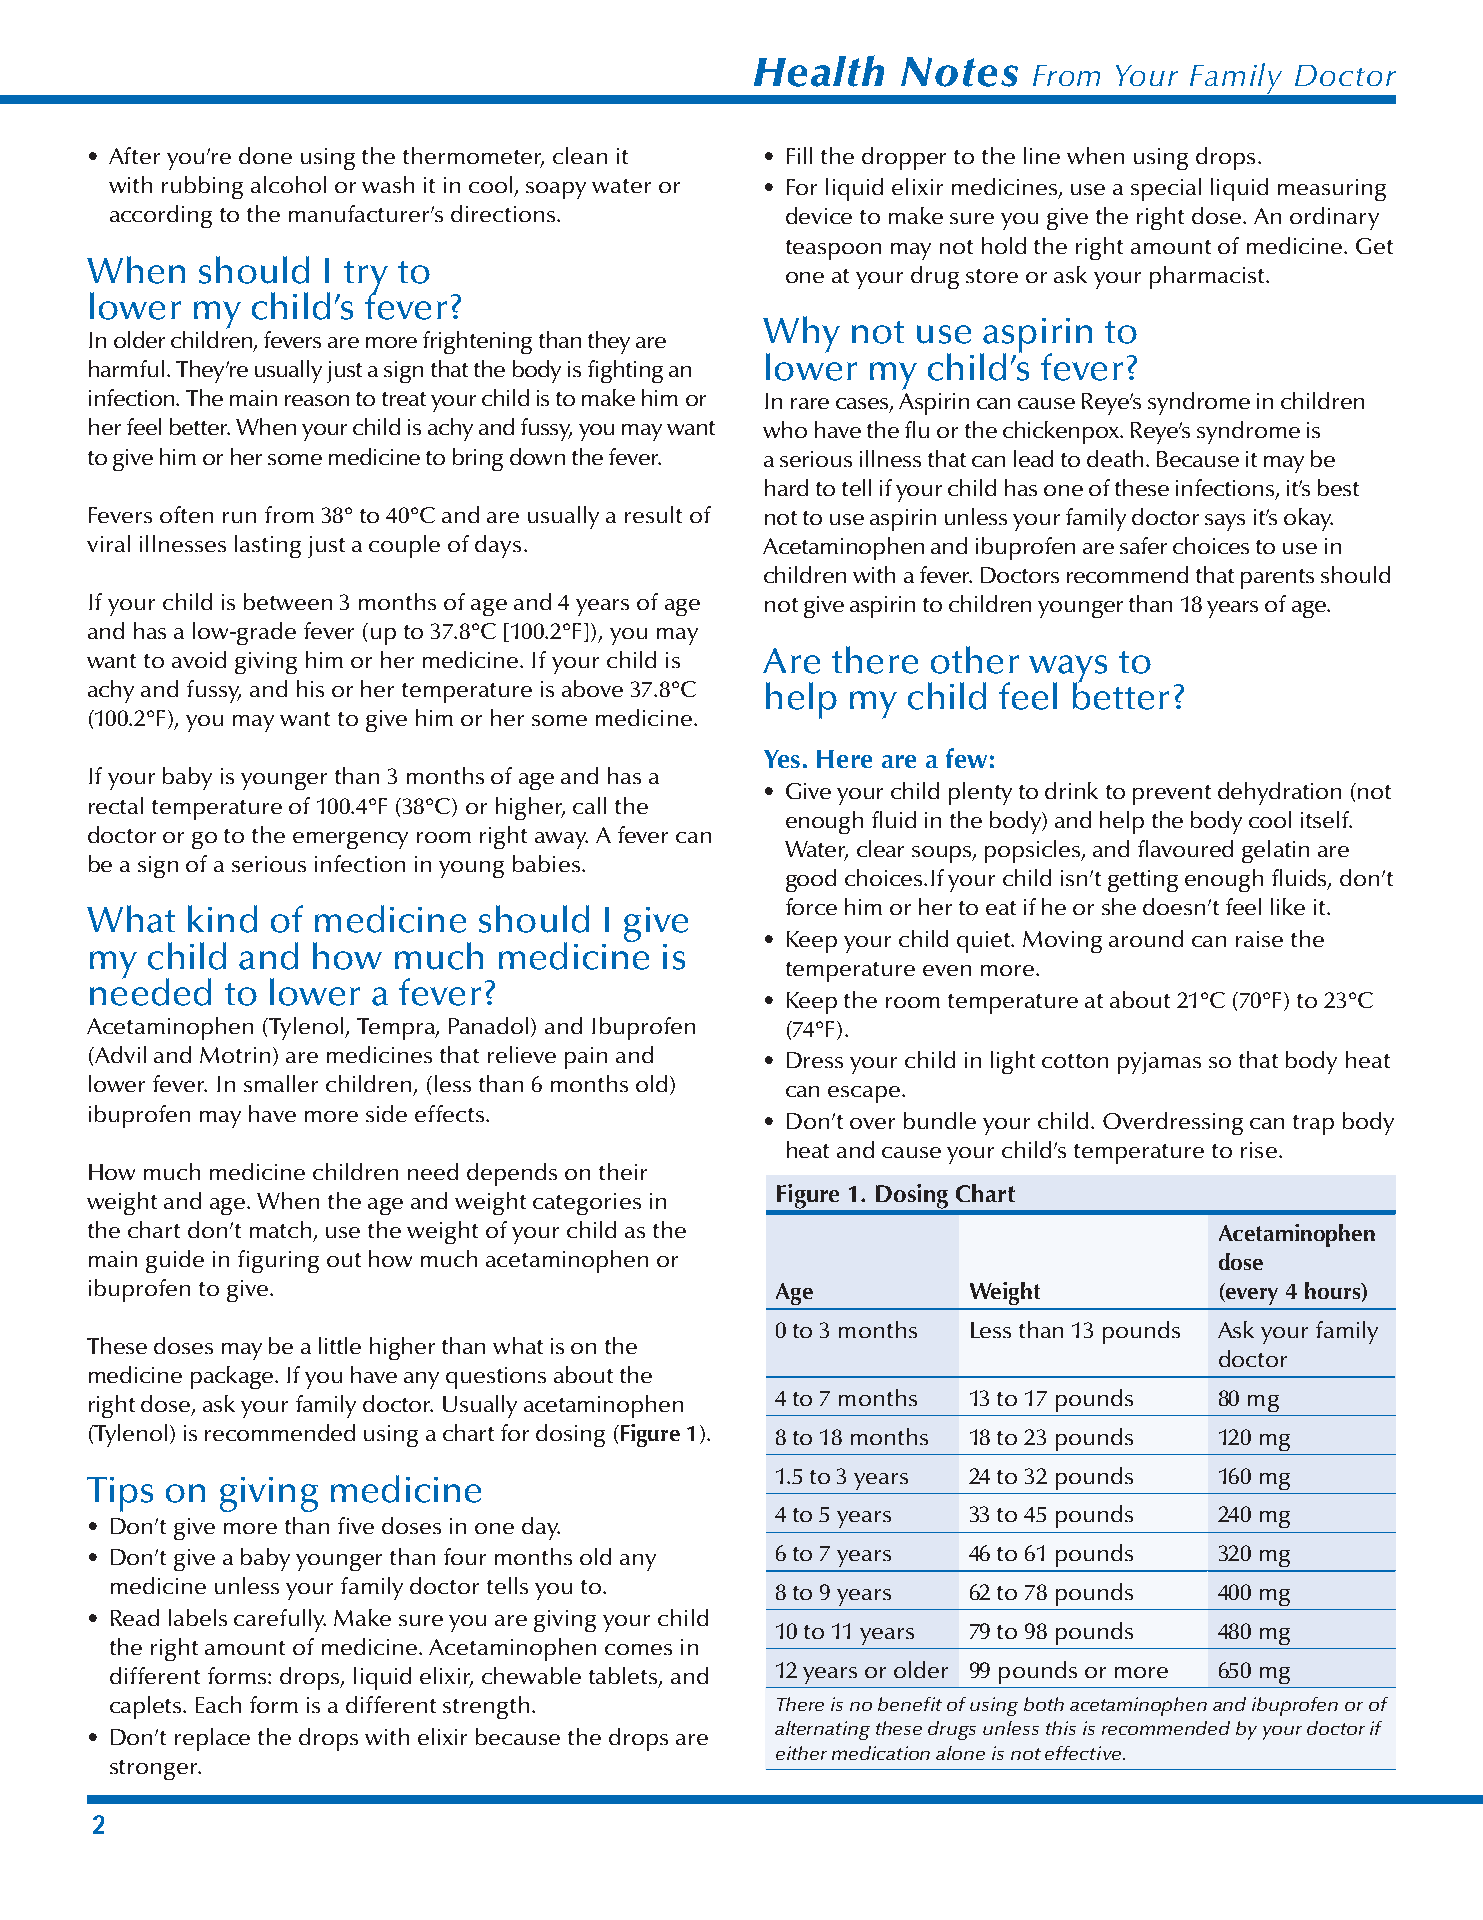  Describe the element at coordinates (653, 514) in the page. I see `result` at that location.
